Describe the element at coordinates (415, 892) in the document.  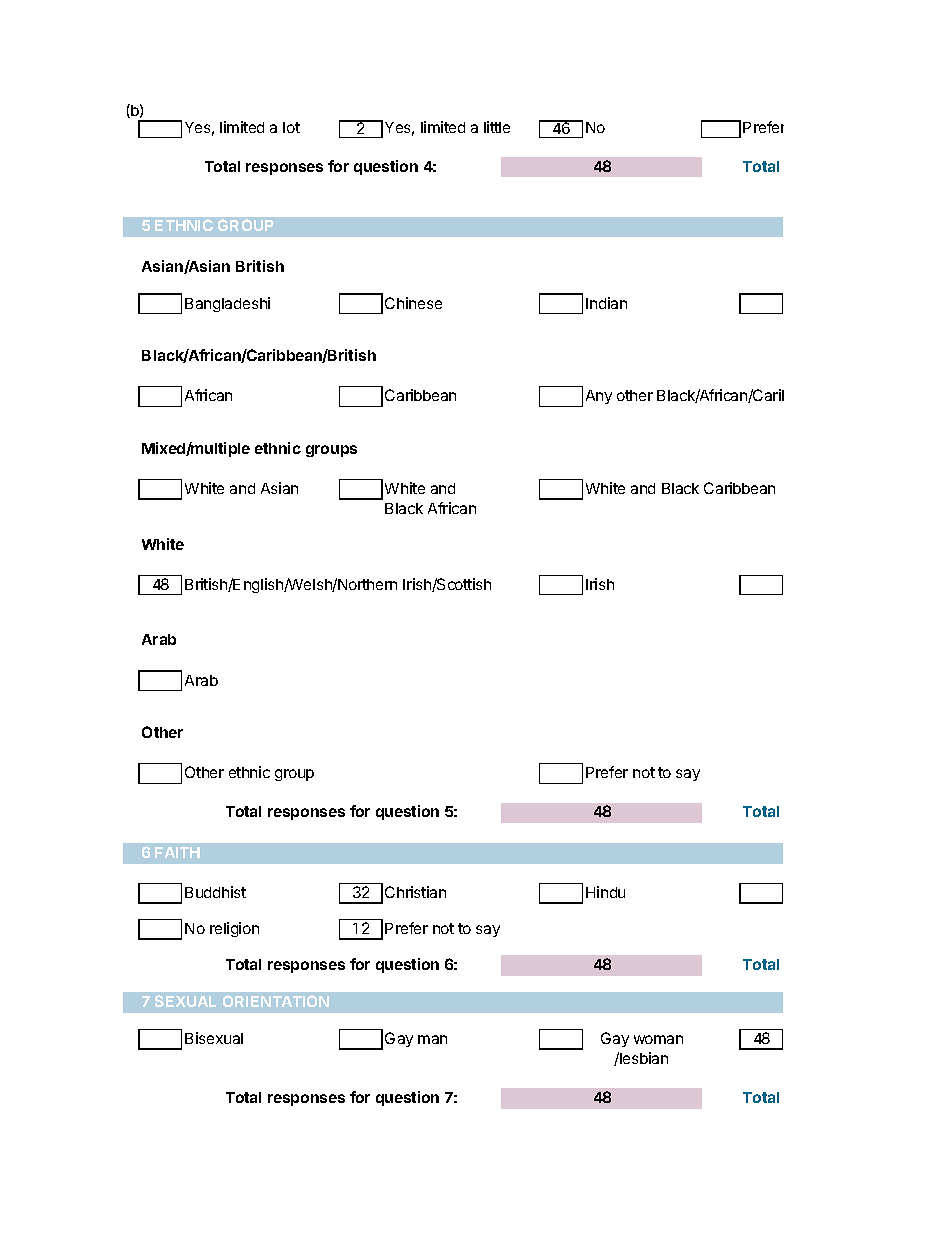
I see `Christian` at that location.
